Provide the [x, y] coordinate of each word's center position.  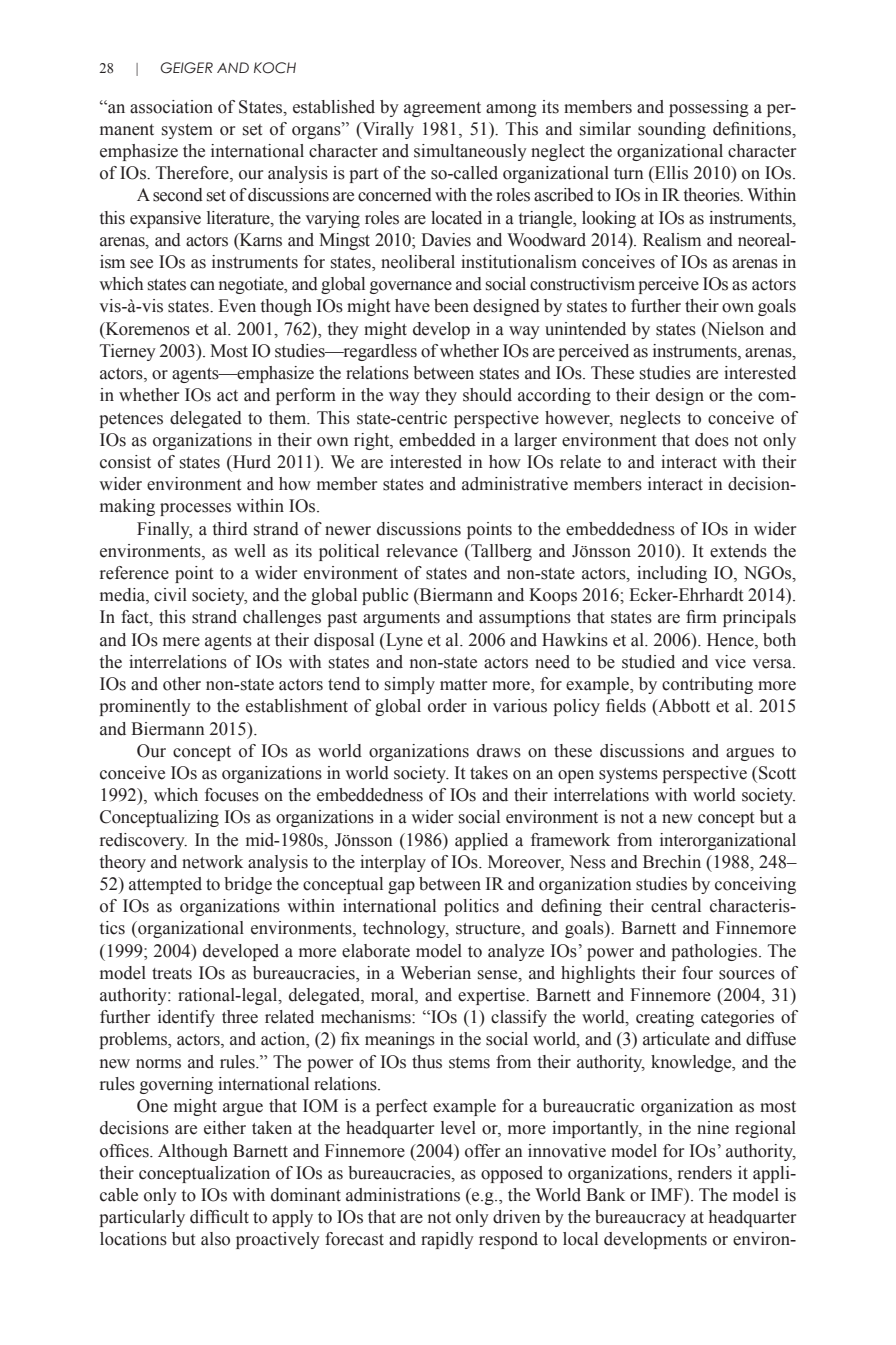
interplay [393, 863]
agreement [442, 109]
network [212, 862]
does [712, 440]
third [230, 529]
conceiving [755, 885]
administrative [515, 484]
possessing [709, 108]
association [171, 107]
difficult [219, 1217]
